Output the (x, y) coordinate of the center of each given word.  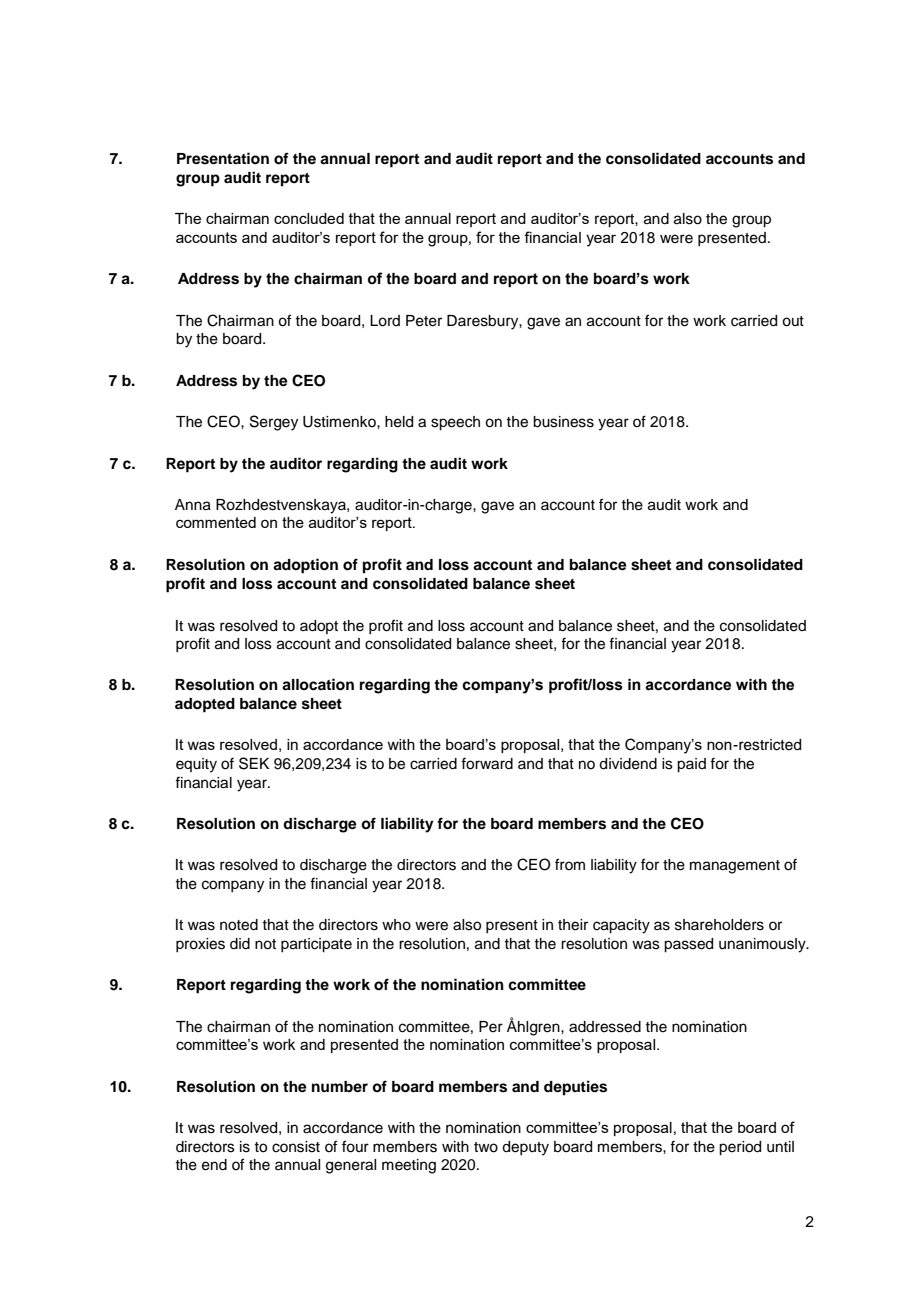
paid (691, 765)
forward (487, 763)
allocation (318, 684)
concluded (309, 218)
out (793, 321)
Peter (424, 321)
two (486, 1147)
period (740, 1148)
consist (296, 1147)
